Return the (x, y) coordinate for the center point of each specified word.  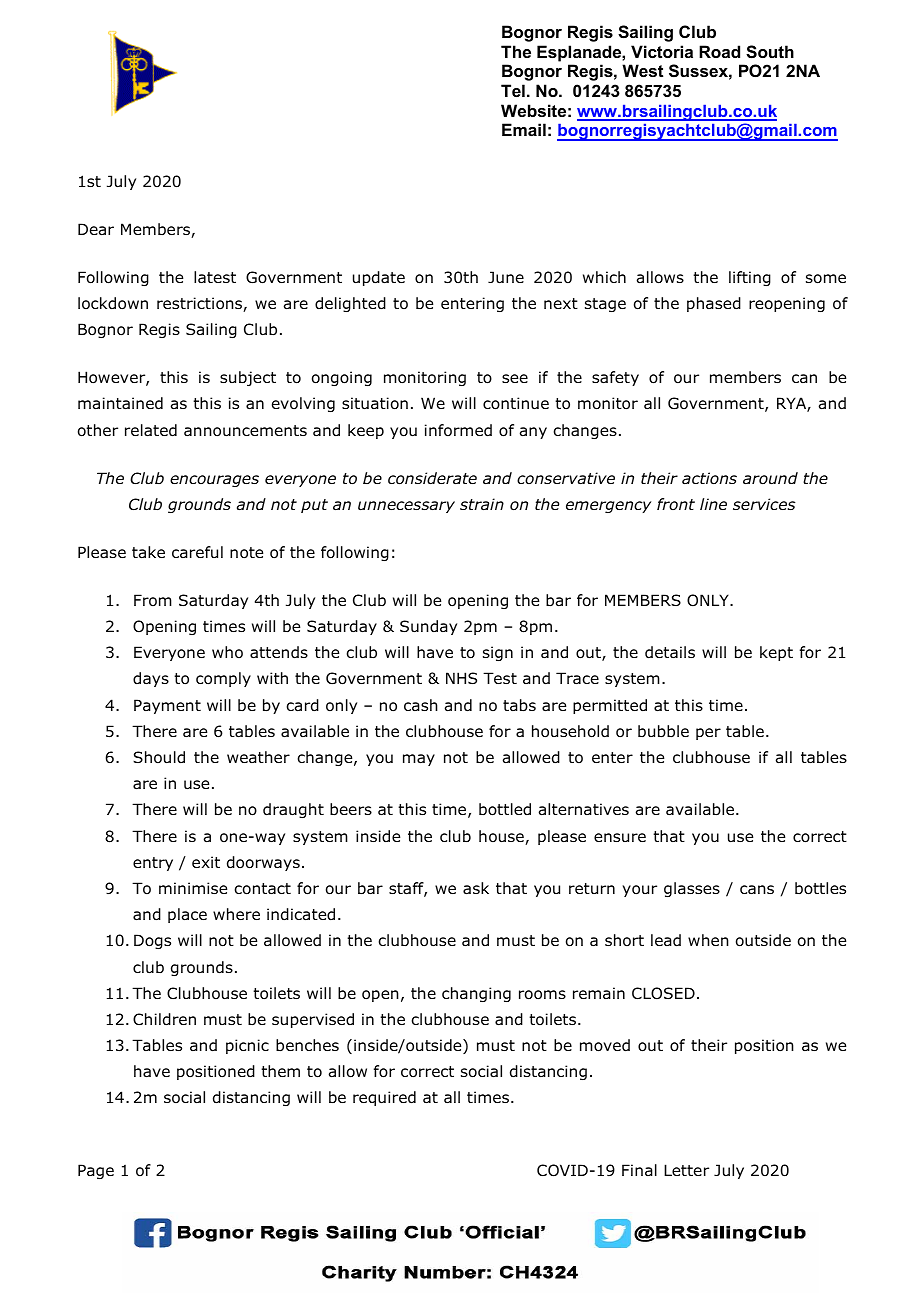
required (384, 1098)
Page (96, 1171)
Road (719, 51)
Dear (96, 229)
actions (709, 478)
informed (458, 430)
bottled (505, 809)
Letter (686, 1170)
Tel (513, 90)
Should (159, 757)
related (151, 430)
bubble (663, 731)
